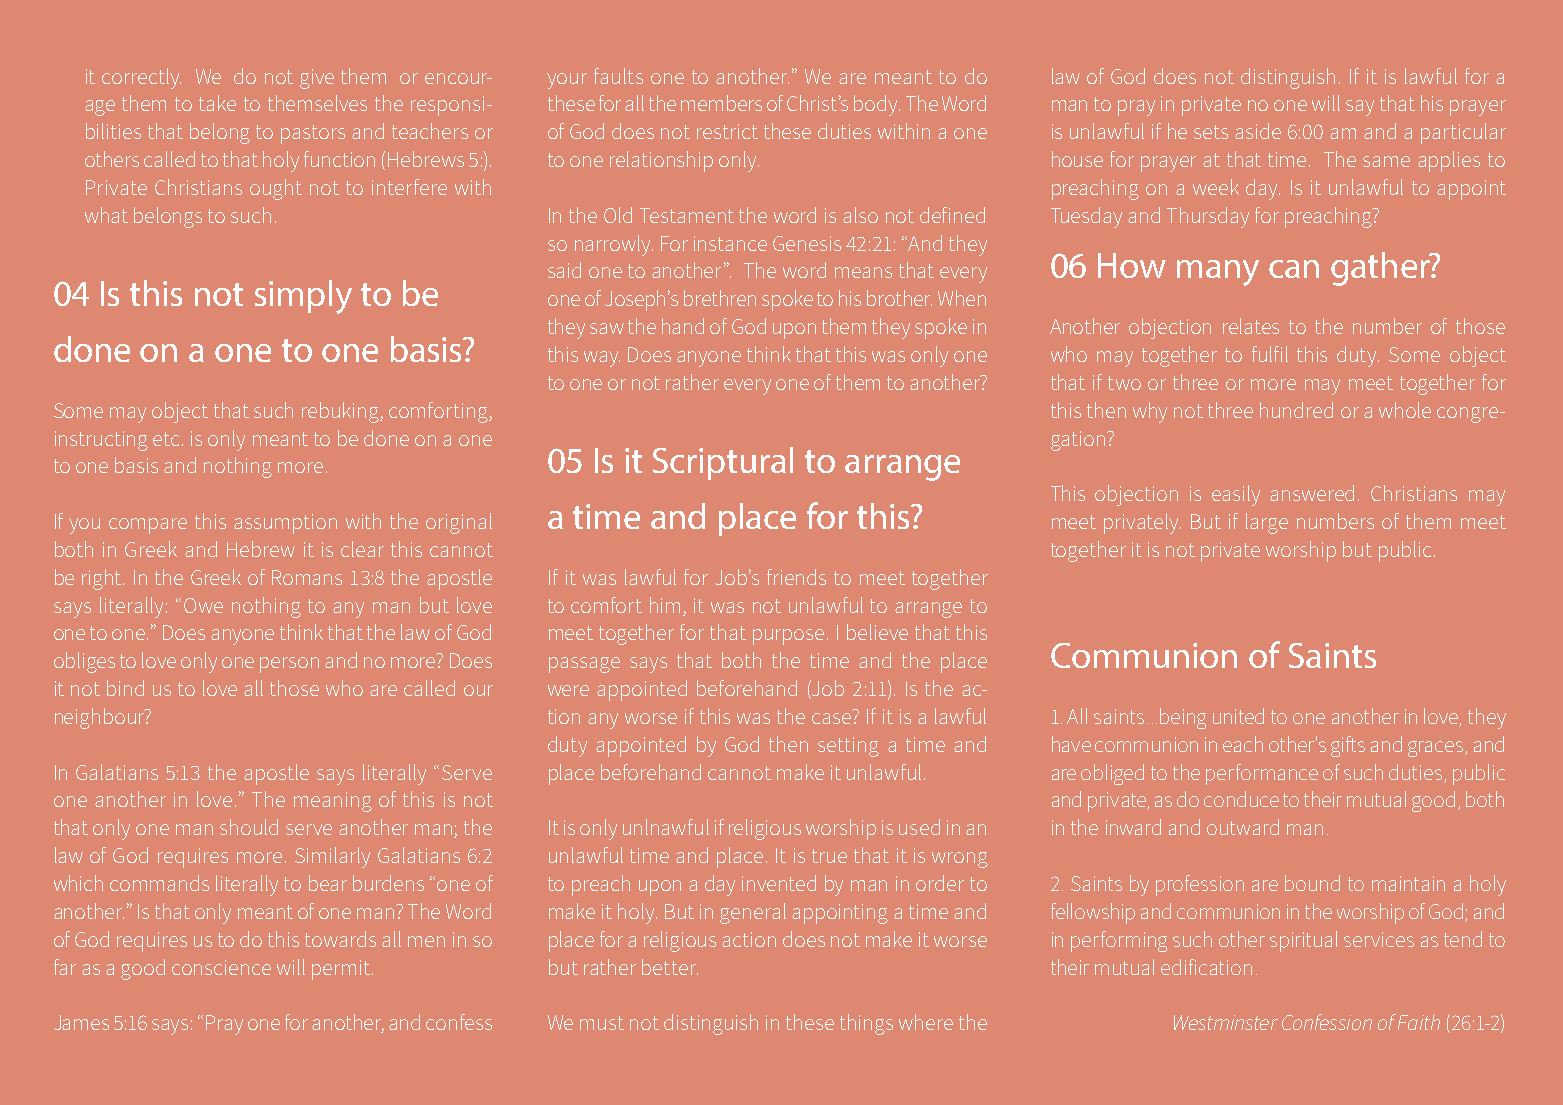 This screenshot has height=1105, width=1563. I want to click on united, so click(1238, 716).
